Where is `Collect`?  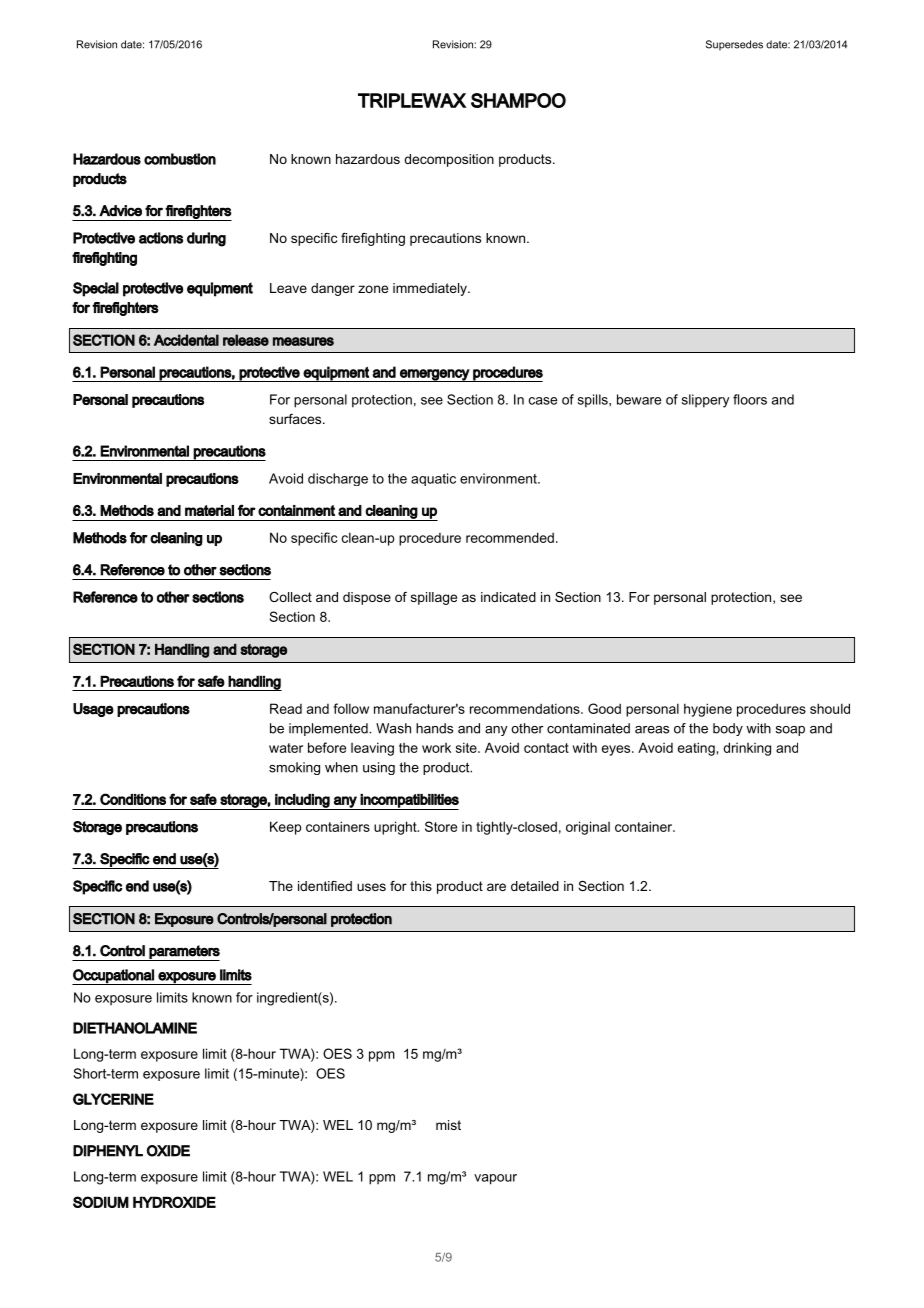 Collect is located at coordinates (290, 597).
